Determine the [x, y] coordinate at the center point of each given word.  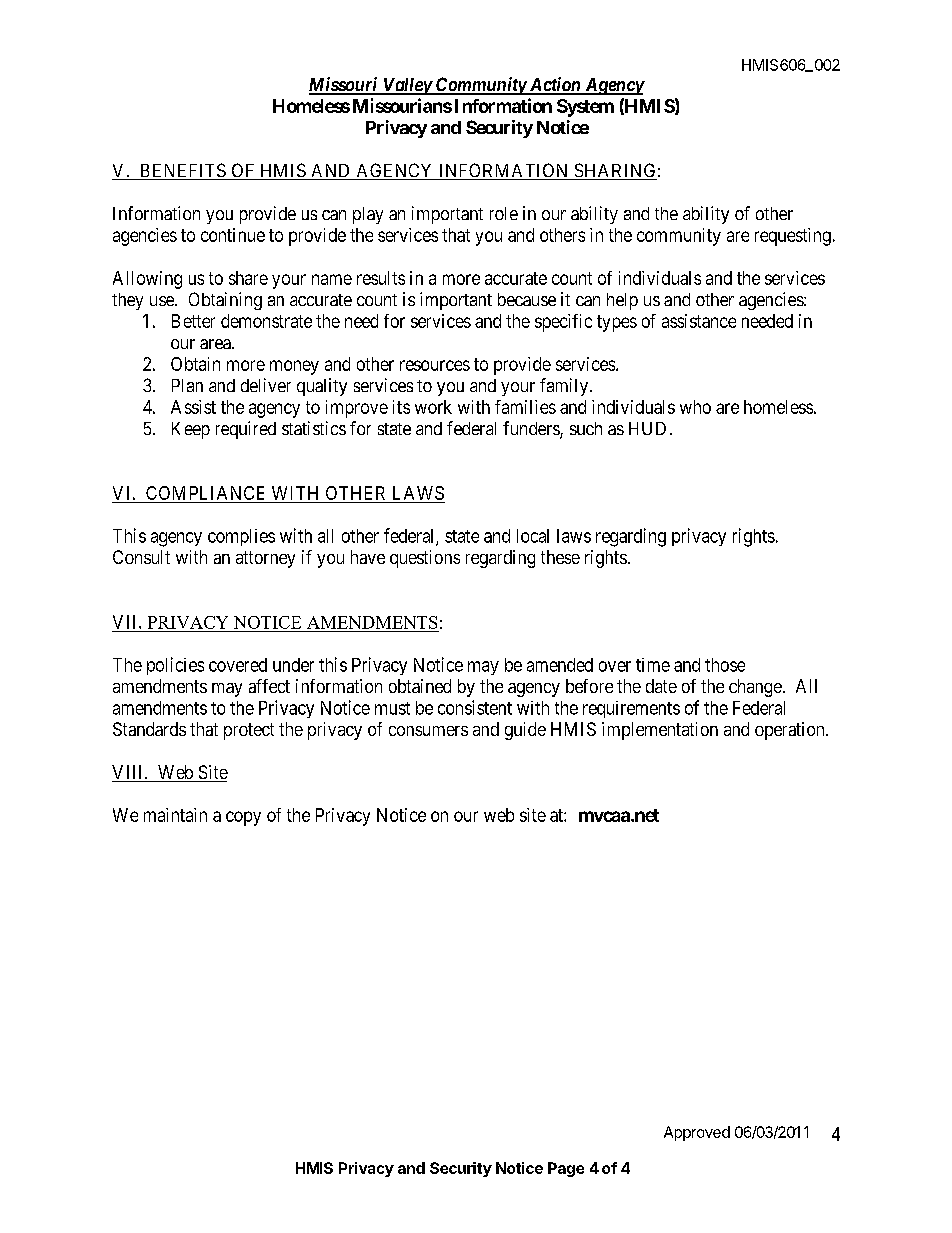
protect [249, 731]
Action [555, 85]
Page [566, 1169]
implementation [660, 731]
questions [425, 559]
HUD [647, 428]
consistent [475, 707]
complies [241, 537]
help [622, 301]
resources [435, 365]
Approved [697, 1133]
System [585, 108]
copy [243, 818]
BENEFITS [182, 171]
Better [193, 321]
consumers [428, 731]
